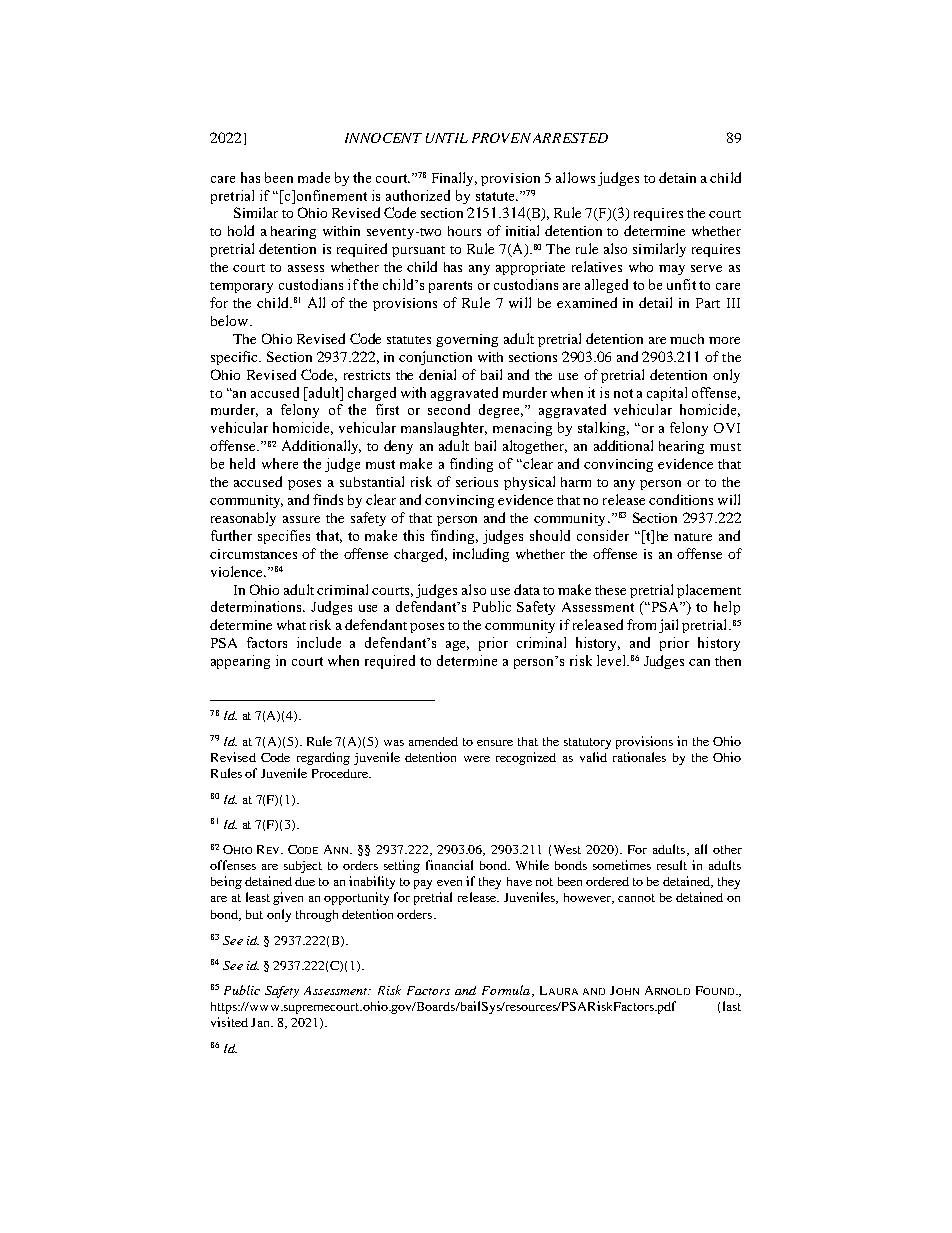 The image size is (952, 1233). What do you see at coordinates (732, 1006) in the screenshot?
I see `last` at bounding box center [732, 1006].
